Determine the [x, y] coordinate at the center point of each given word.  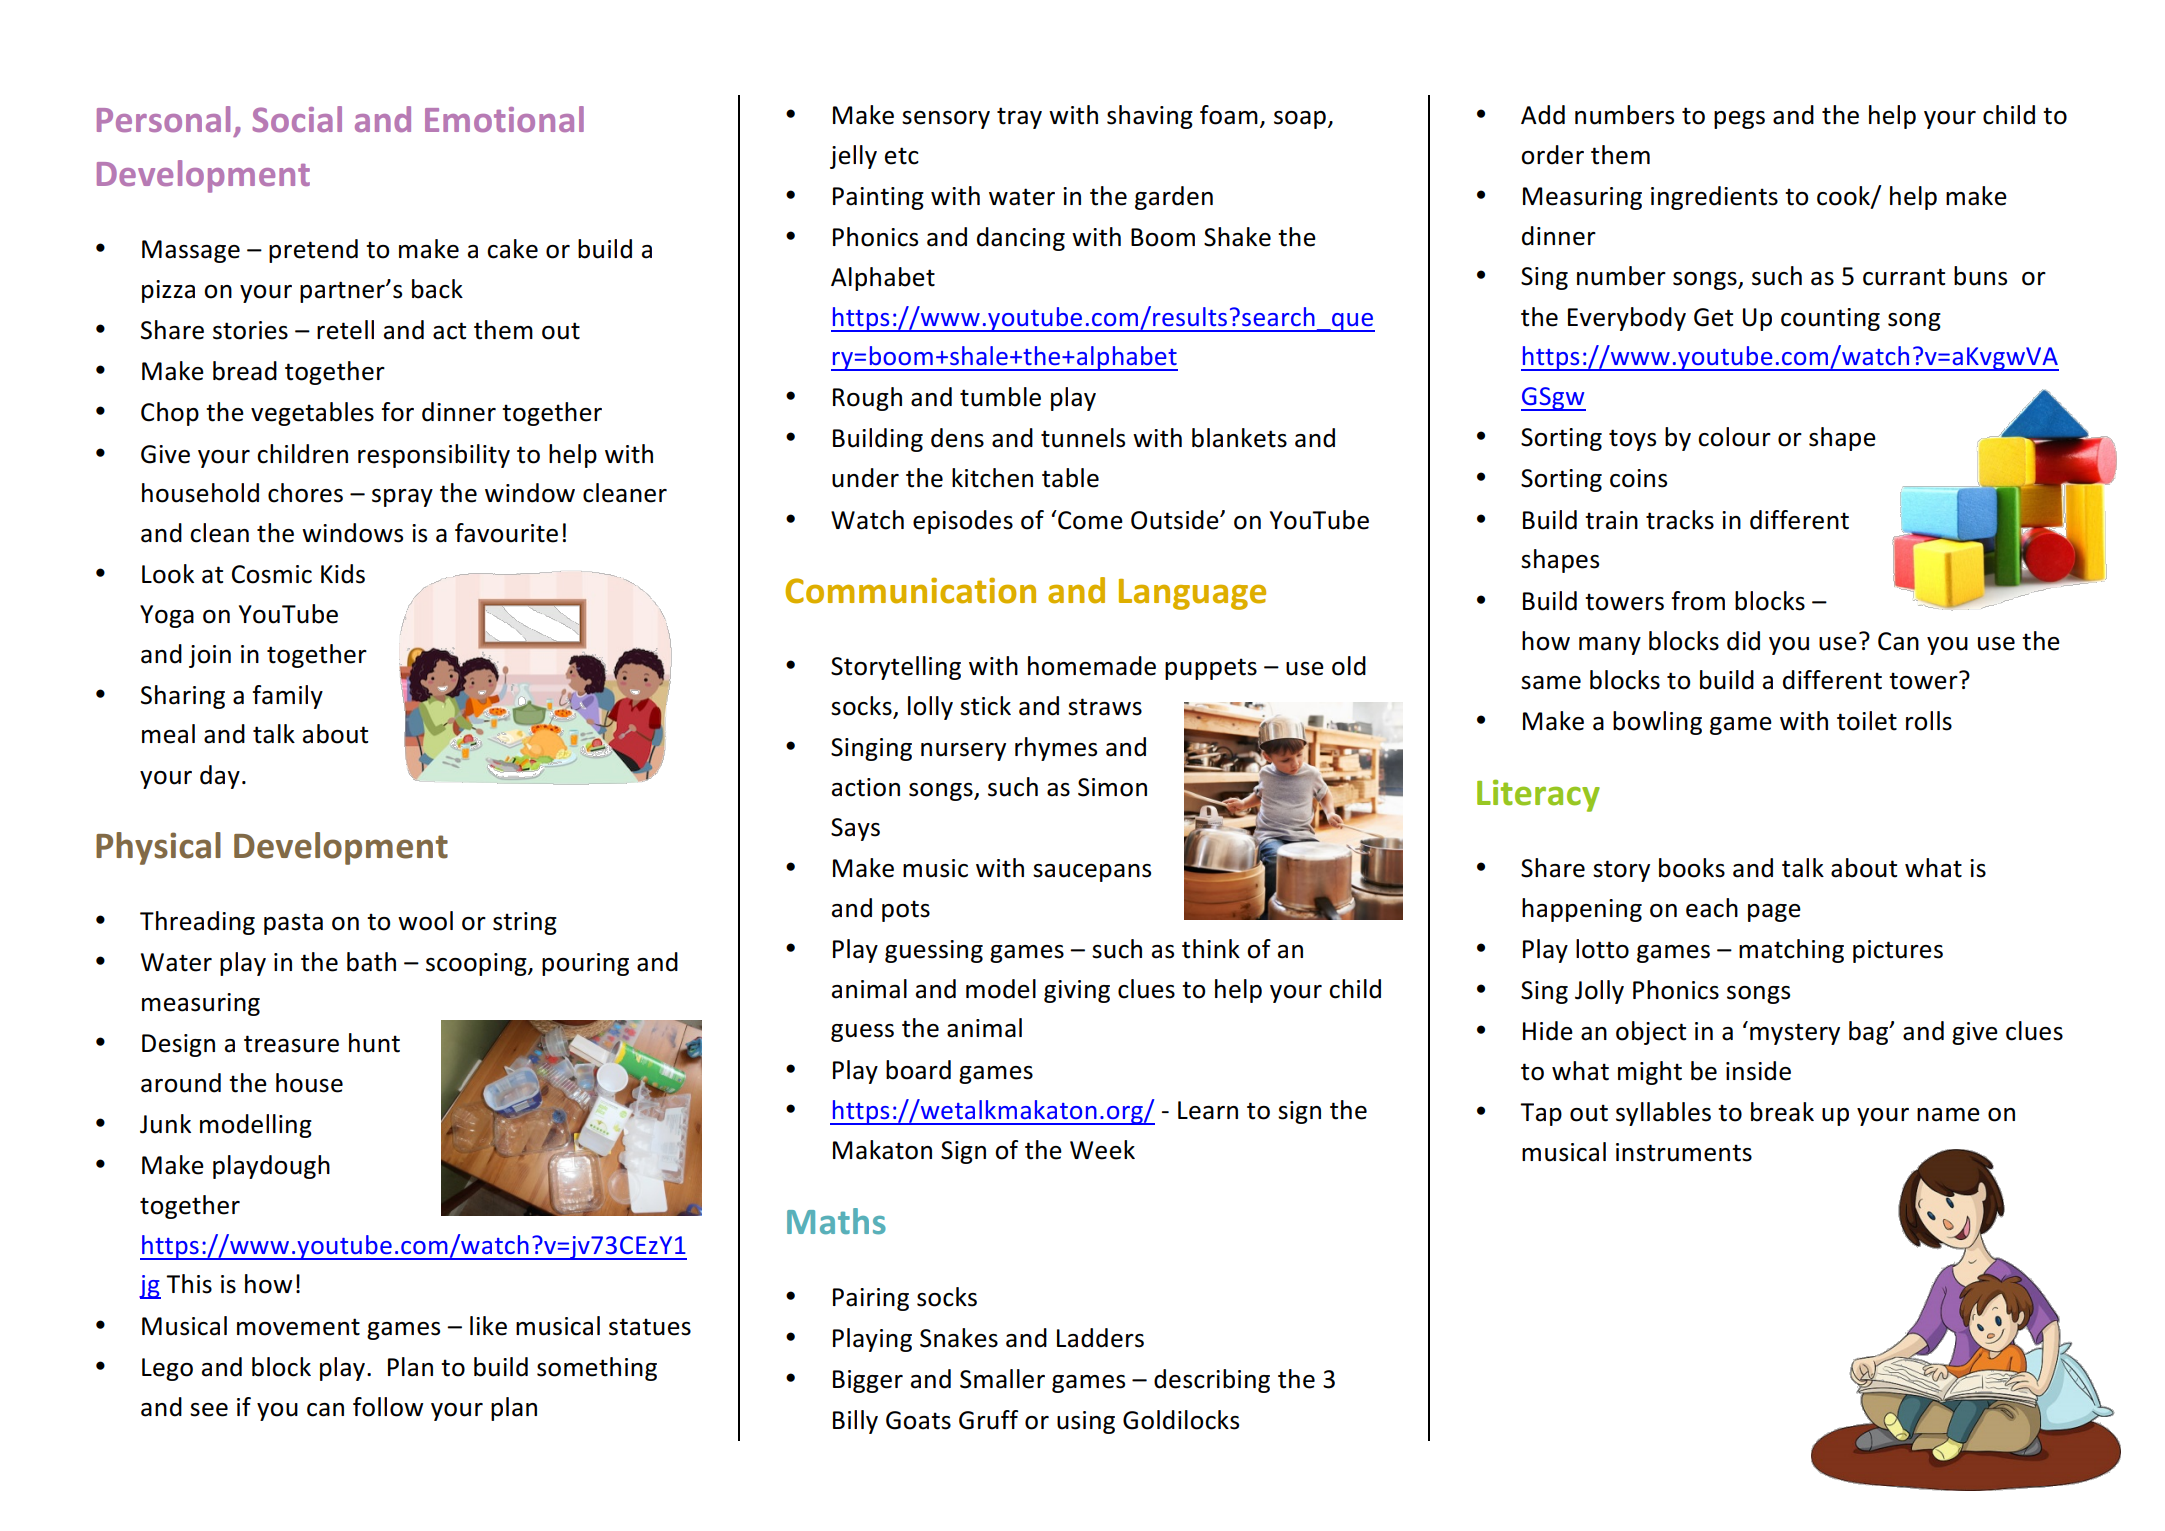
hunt [374, 1043]
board [918, 1070]
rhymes [1056, 749]
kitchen [992, 478]
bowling [1657, 723]
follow [388, 1407]
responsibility [434, 456]
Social [297, 119]
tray [1019, 118]
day [220, 777]
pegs [1739, 120]
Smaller [1002, 1379]
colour [1734, 437]
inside [1758, 1071]
